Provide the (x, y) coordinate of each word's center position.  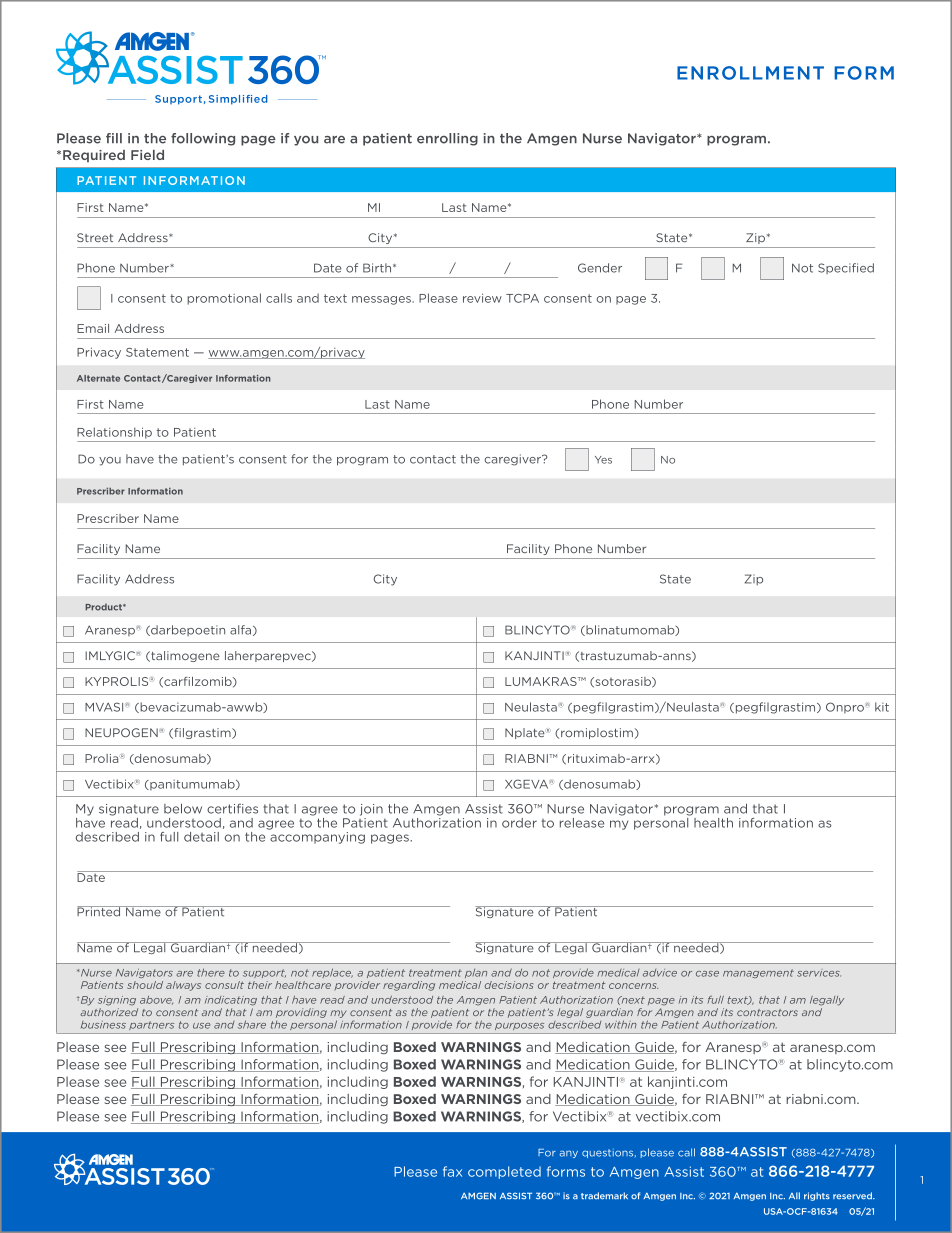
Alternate (98, 378)
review (482, 298)
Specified (846, 268)
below (183, 808)
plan (476, 973)
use (201, 1026)
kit (882, 707)
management (758, 973)
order (519, 823)
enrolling (447, 139)
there (211, 972)
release (582, 823)
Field (147, 155)
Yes (603, 460)
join (371, 810)
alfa (240, 630)
